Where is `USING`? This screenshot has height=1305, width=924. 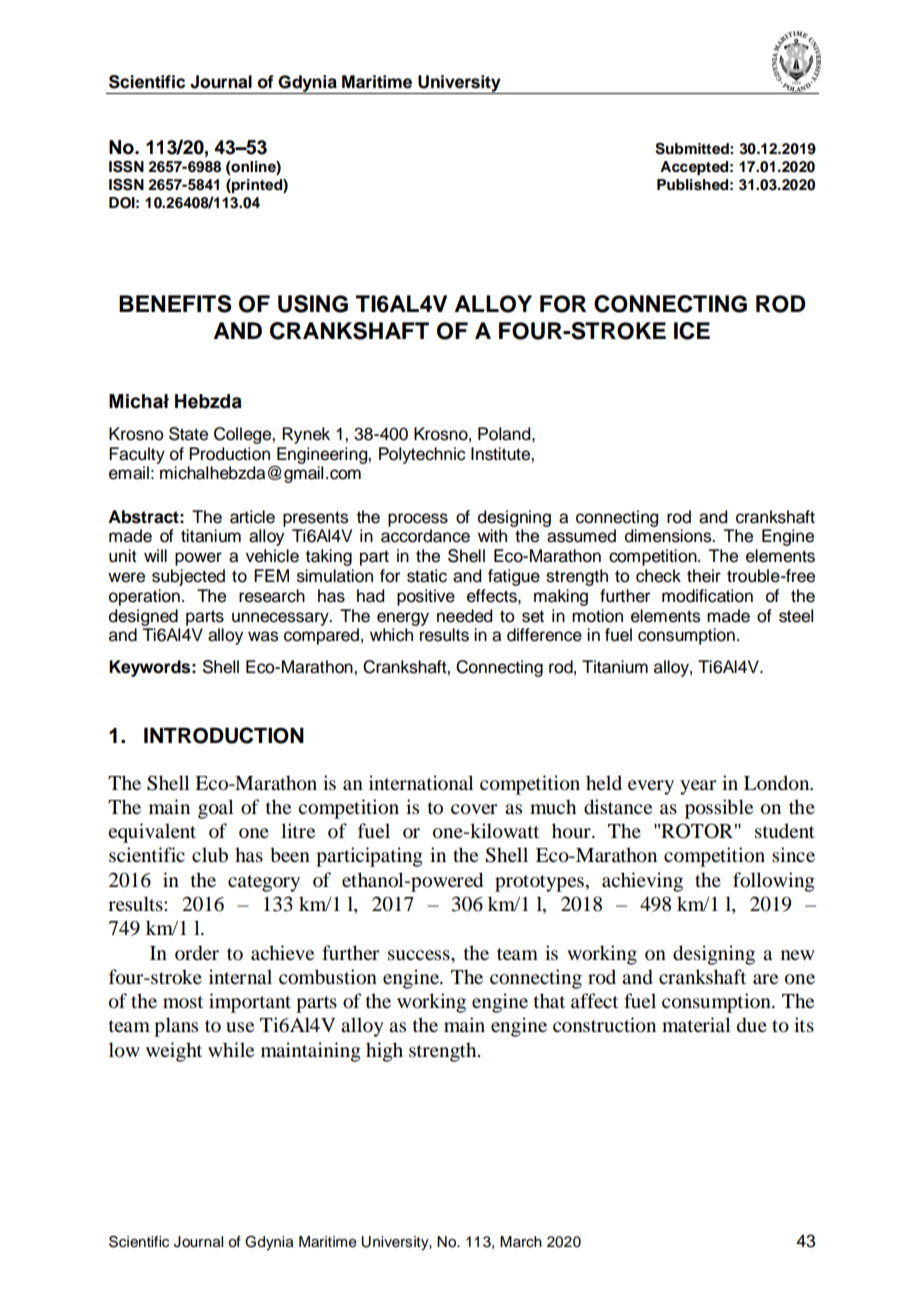 USING is located at coordinates (313, 304).
